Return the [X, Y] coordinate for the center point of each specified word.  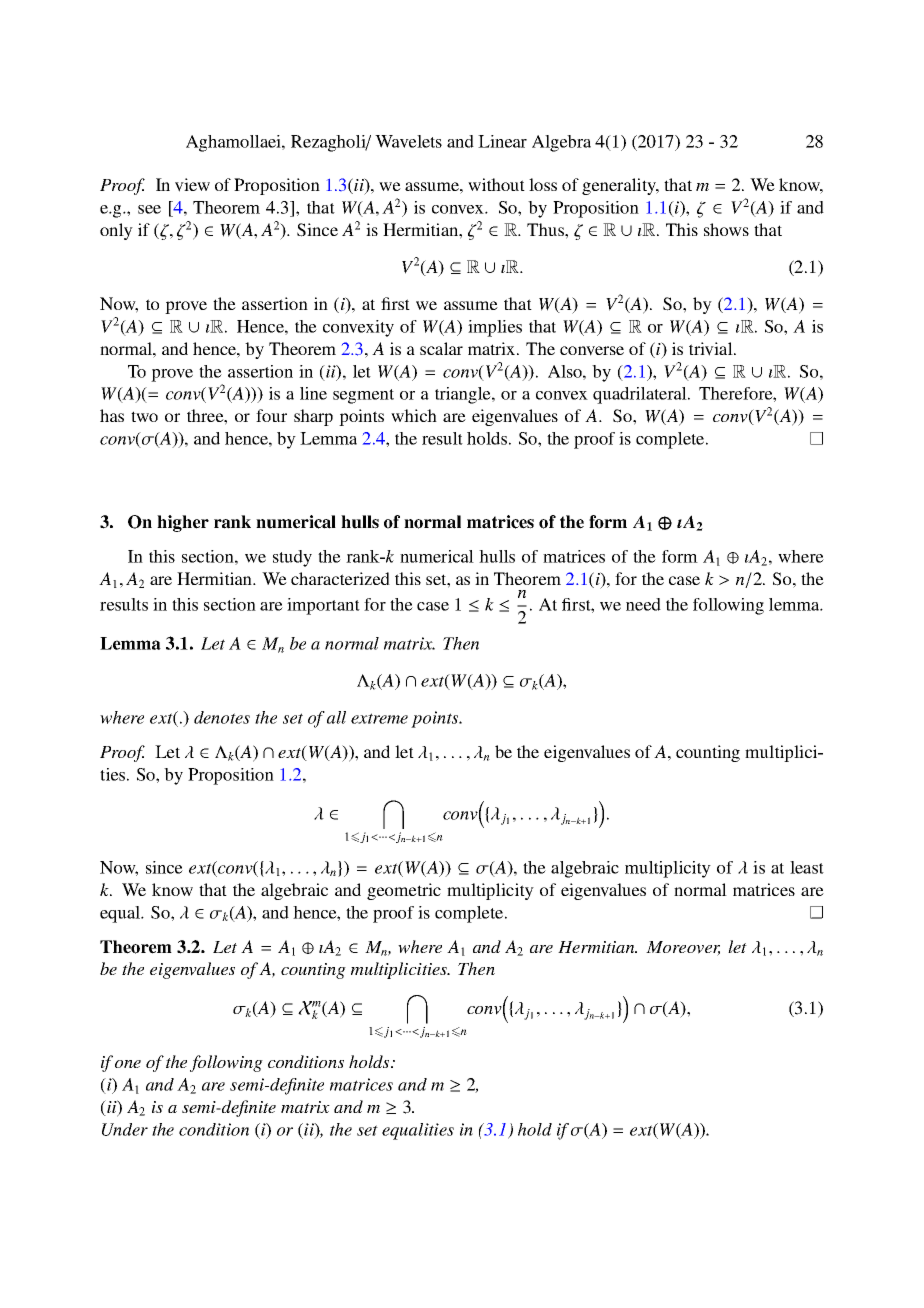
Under [125, 1129]
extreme [379, 718]
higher [183, 523]
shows [726, 229]
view [192, 185]
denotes [222, 717]
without [496, 184]
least [807, 867]
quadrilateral [641, 395]
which [414, 415]
